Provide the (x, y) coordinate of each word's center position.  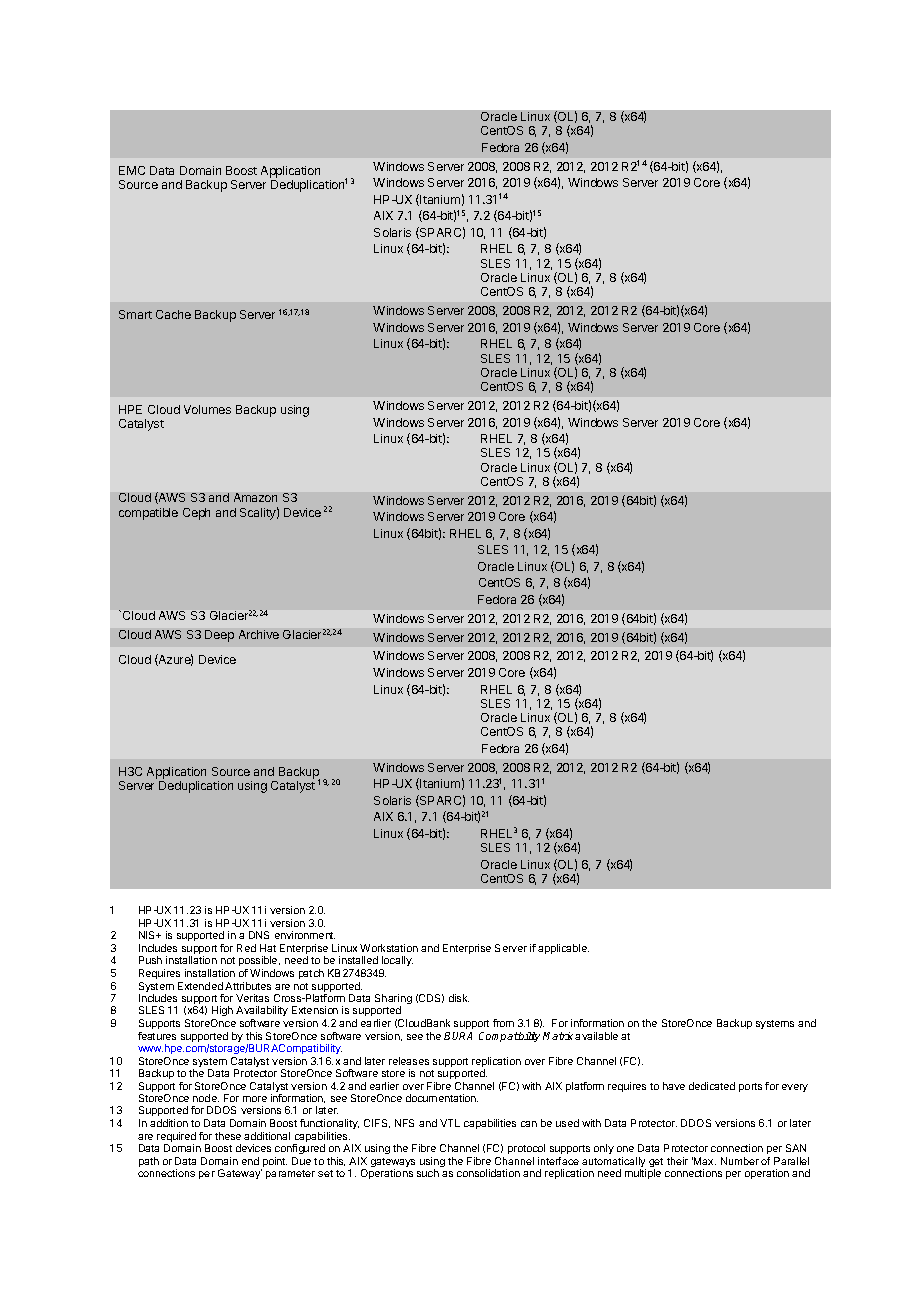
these (228, 1136)
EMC (132, 170)
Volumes (207, 409)
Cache (173, 314)
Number (740, 1161)
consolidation (488, 1173)
